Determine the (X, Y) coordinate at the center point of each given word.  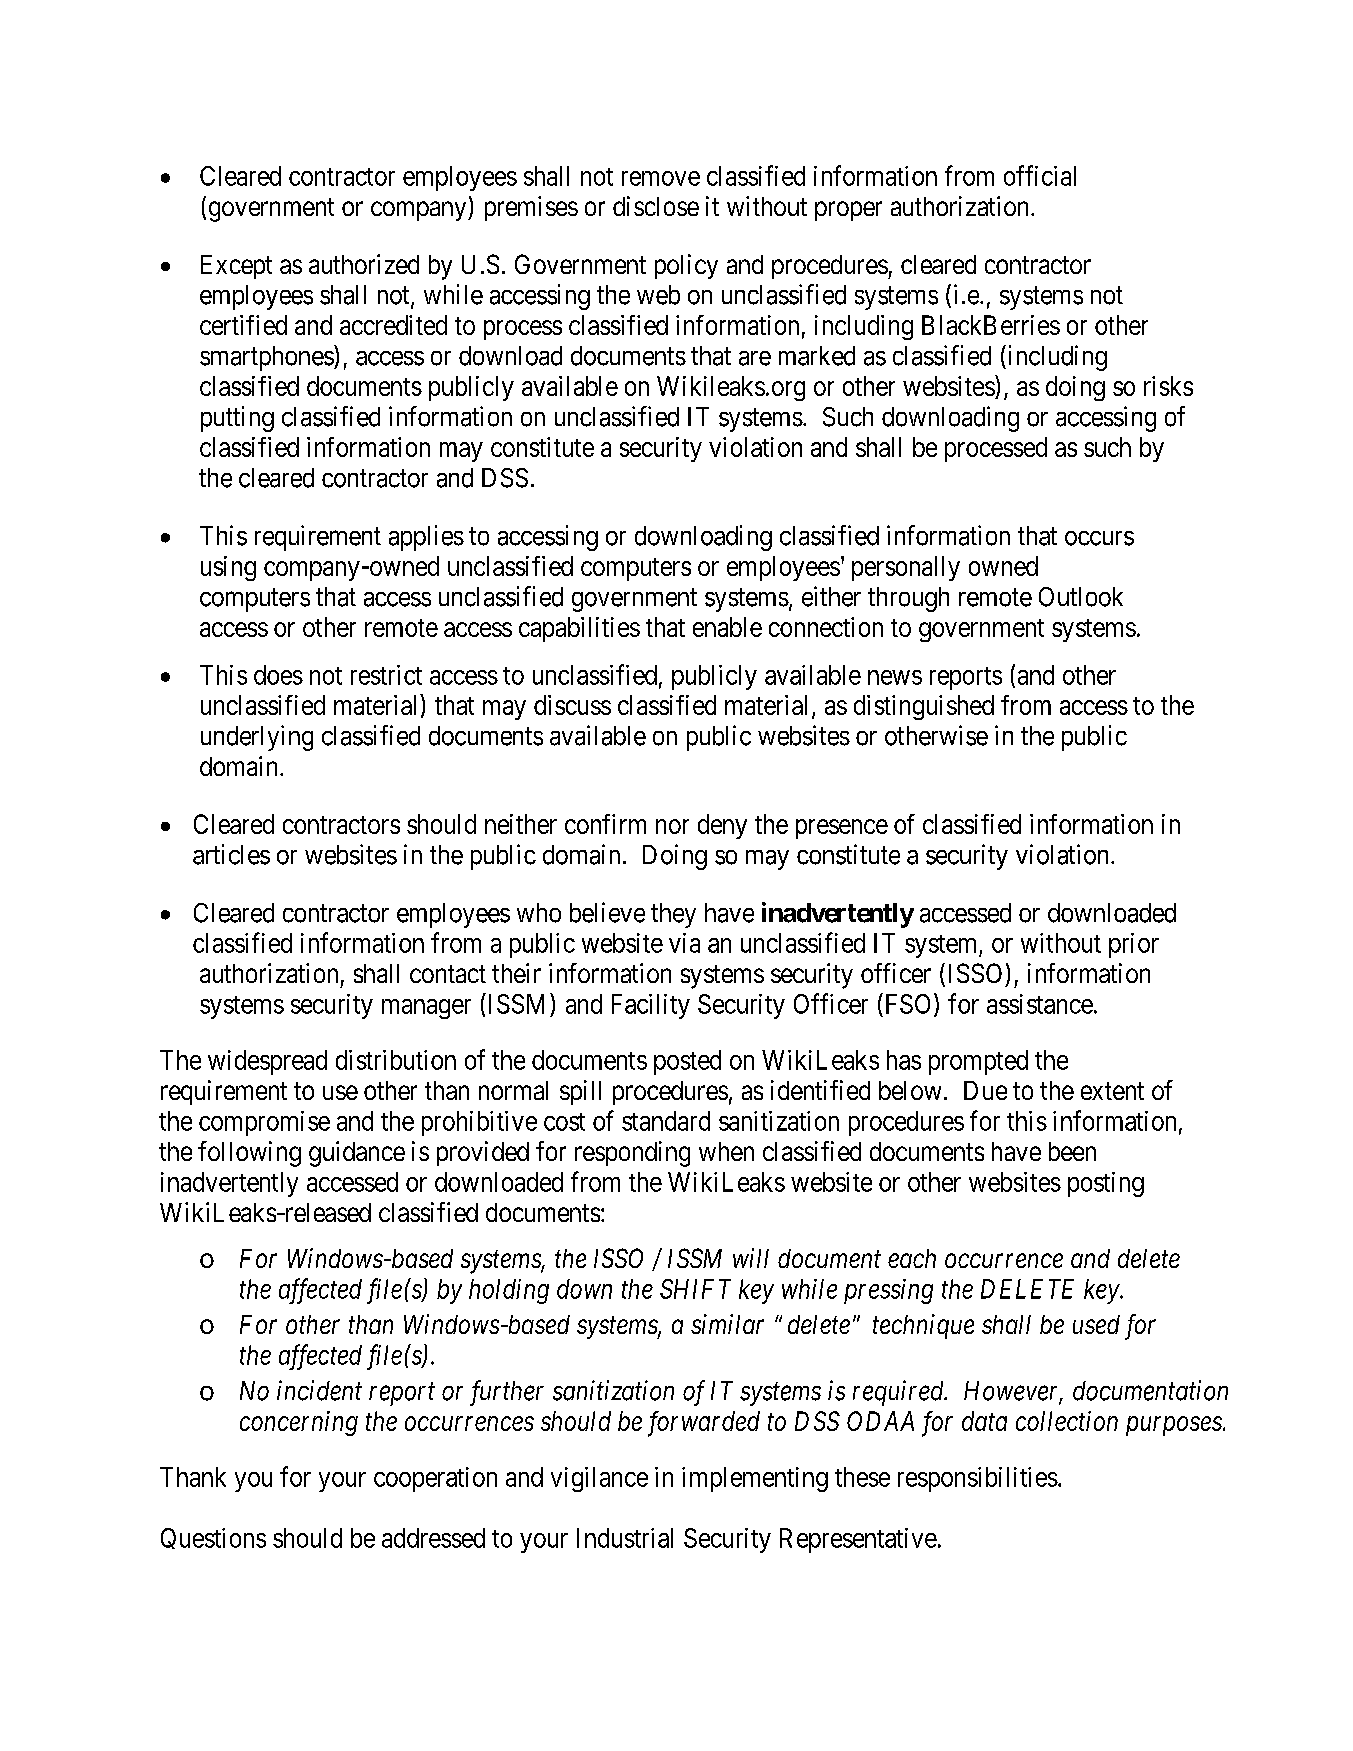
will (751, 1258)
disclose (656, 206)
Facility (651, 1006)
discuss (572, 705)
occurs (1099, 538)
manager (426, 1009)
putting (237, 419)
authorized (364, 264)
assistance (1040, 1004)
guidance (357, 1154)
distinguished (924, 707)
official (1040, 175)
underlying (257, 738)
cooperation (435, 1479)
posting (1106, 1184)
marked (817, 356)
